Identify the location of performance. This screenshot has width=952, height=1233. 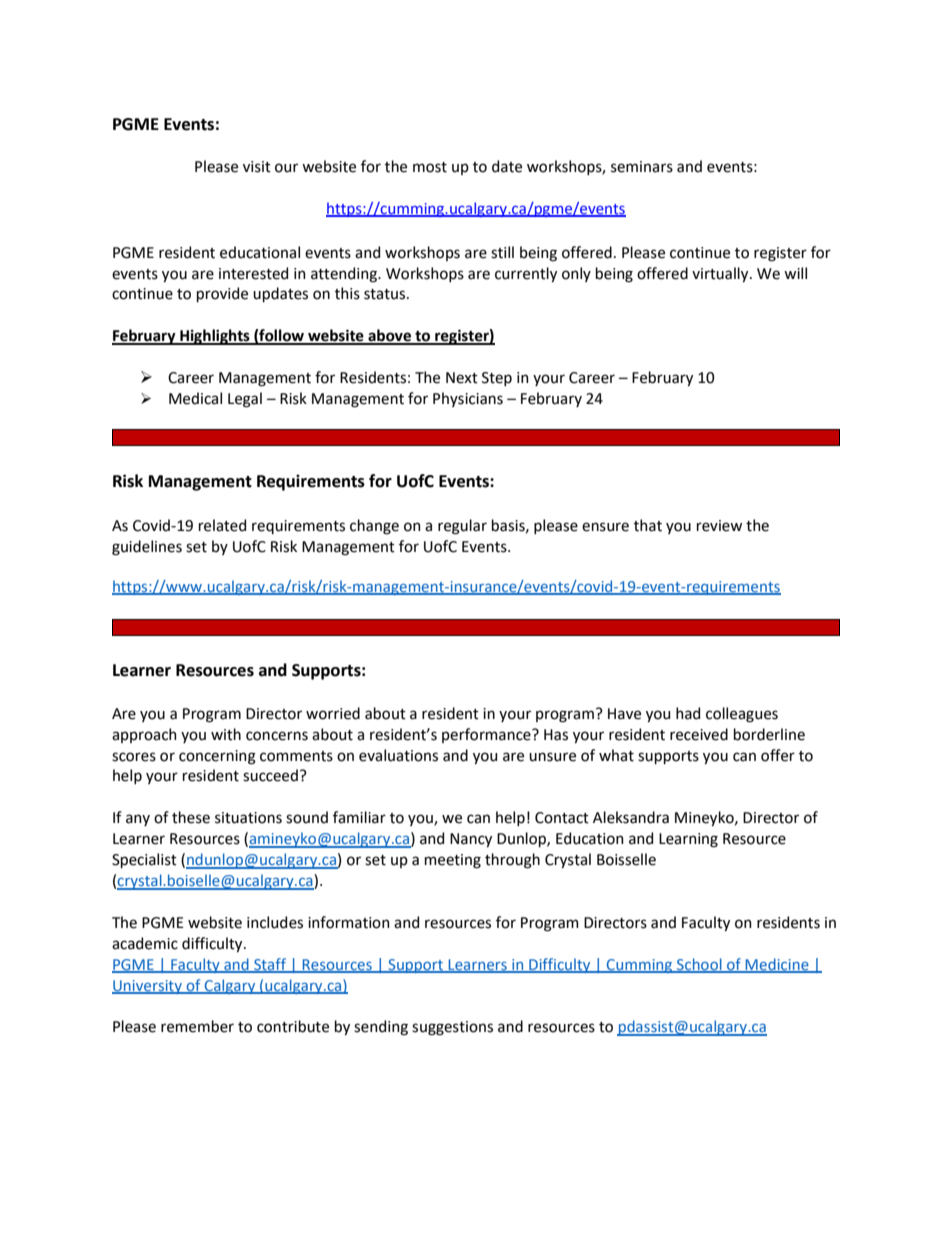
(487, 735).
